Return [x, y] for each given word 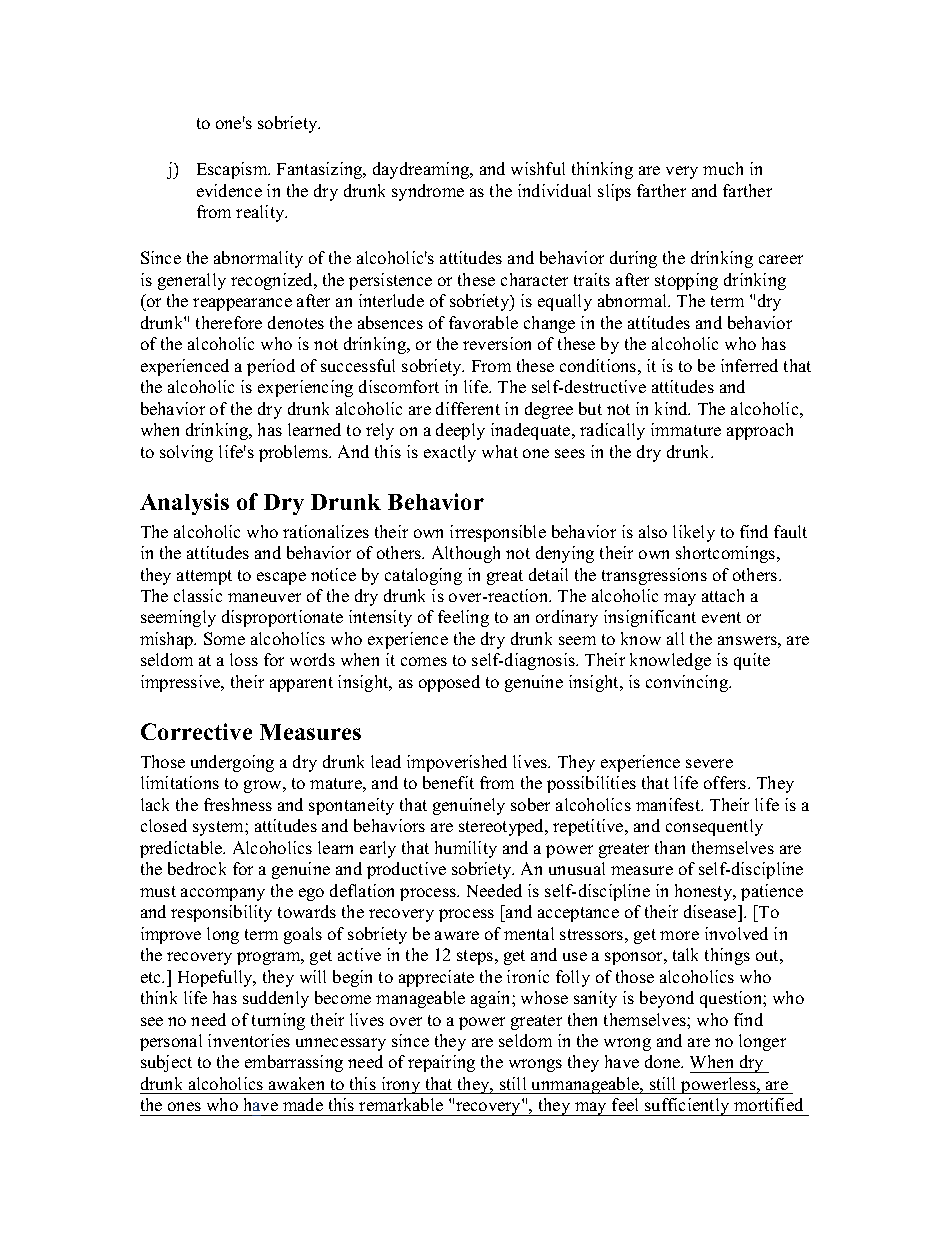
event [721, 617]
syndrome [428, 192]
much [723, 168]
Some [224, 638]
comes [424, 661]
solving [186, 453]
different [468, 408]
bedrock [197, 868]
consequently [714, 827]
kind [672, 408]
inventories [249, 1040]
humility [466, 849]
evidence [229, 190]
